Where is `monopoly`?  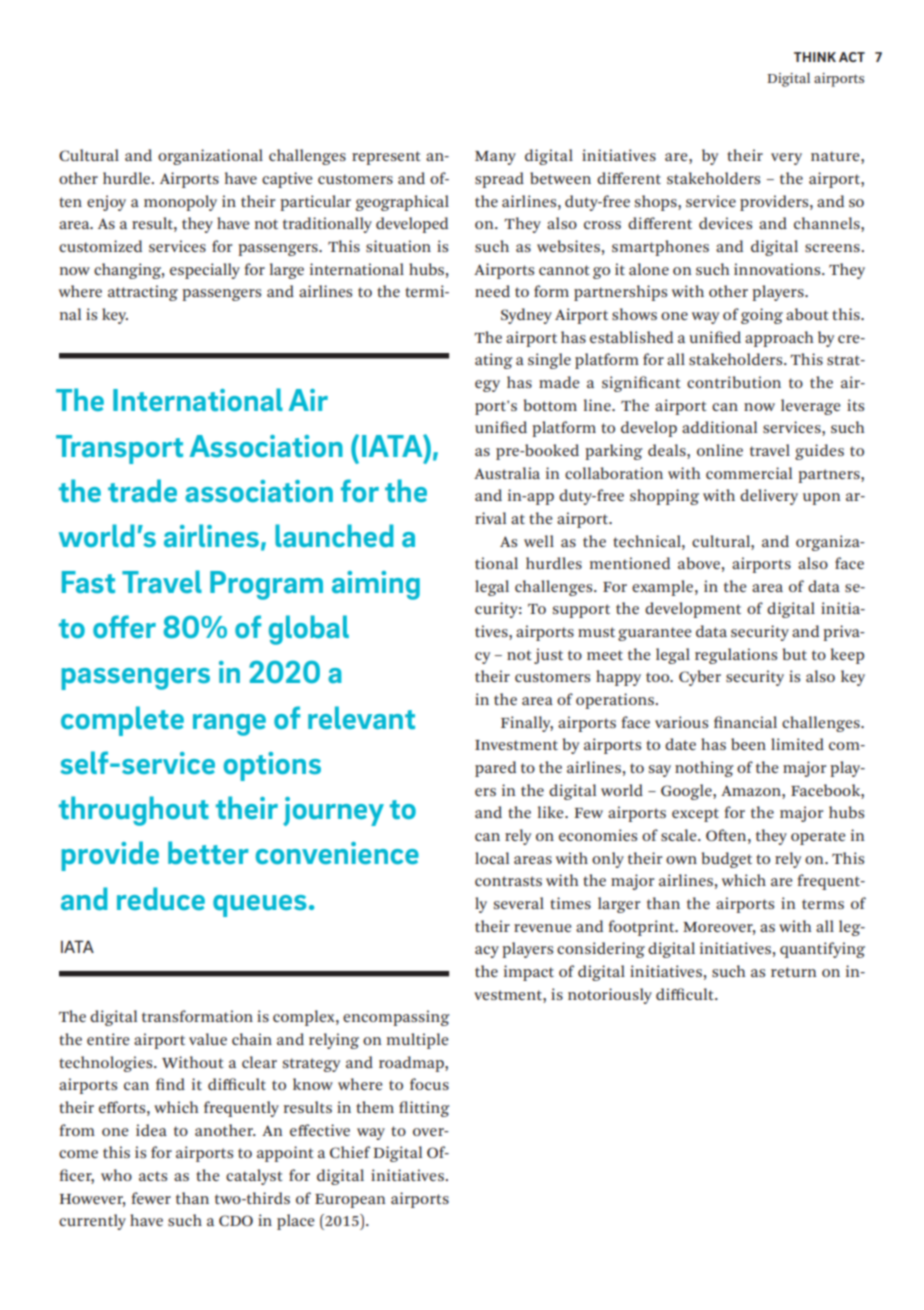 monopoly is located at coordinates (180, 203).
